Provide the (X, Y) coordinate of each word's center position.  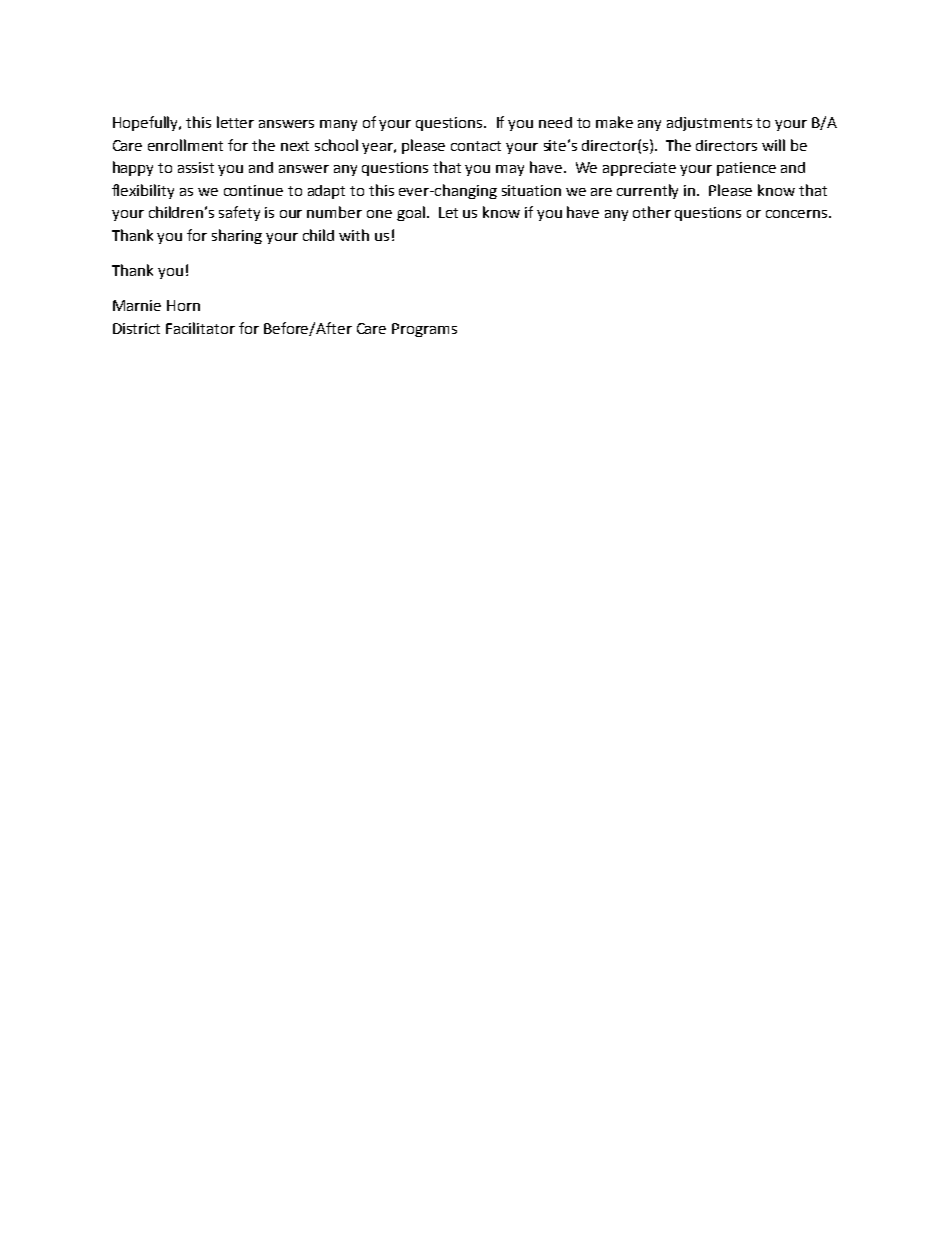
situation (531, 190)
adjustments (709, 124)
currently (647, 191)
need (555, 122)
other (652, 212)
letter (235, 122)
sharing (237, 236)
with (354, 235)
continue (253, 190)
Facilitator (200, 328)
